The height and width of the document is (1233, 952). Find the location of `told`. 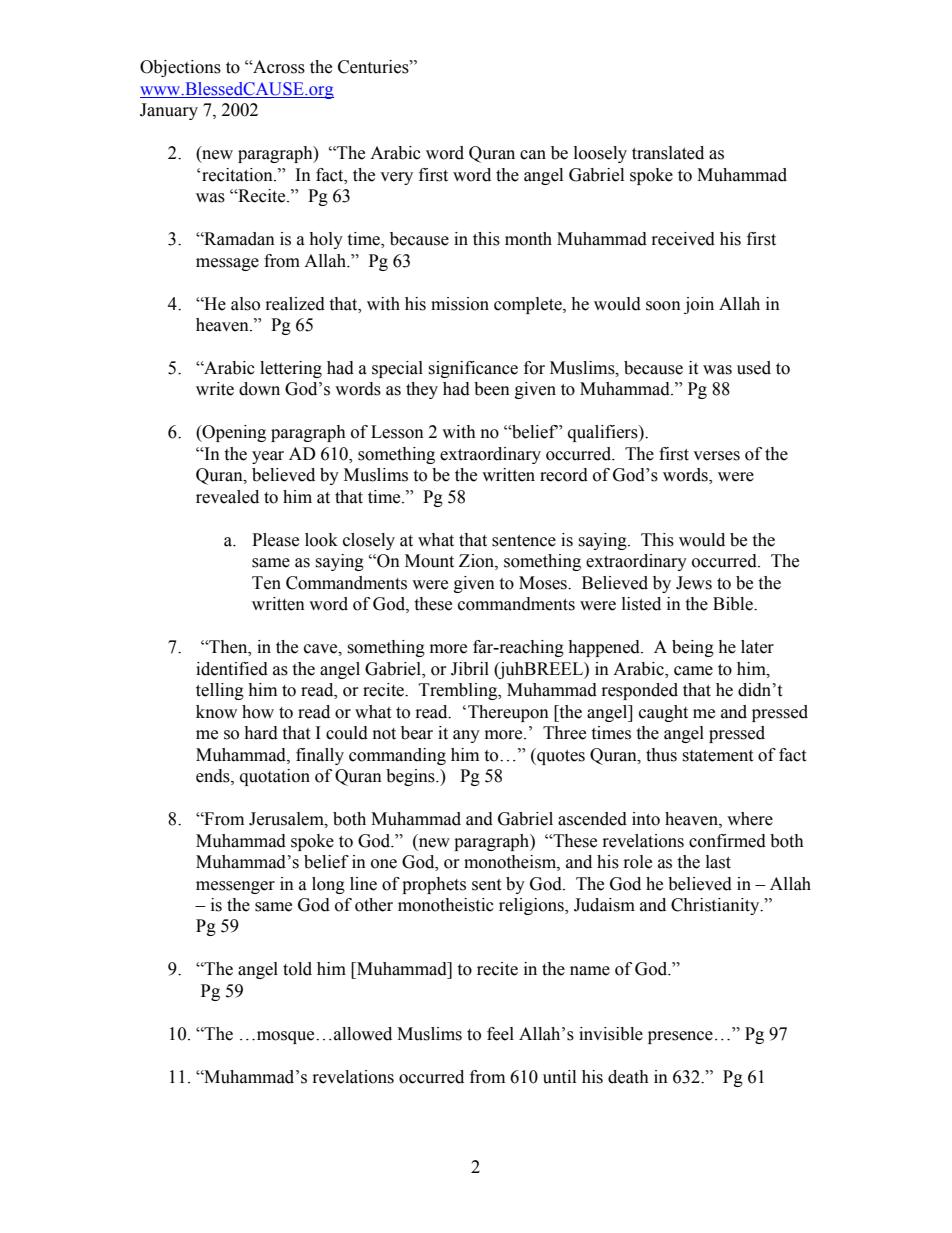

told is located at coordinates (297, 969).
